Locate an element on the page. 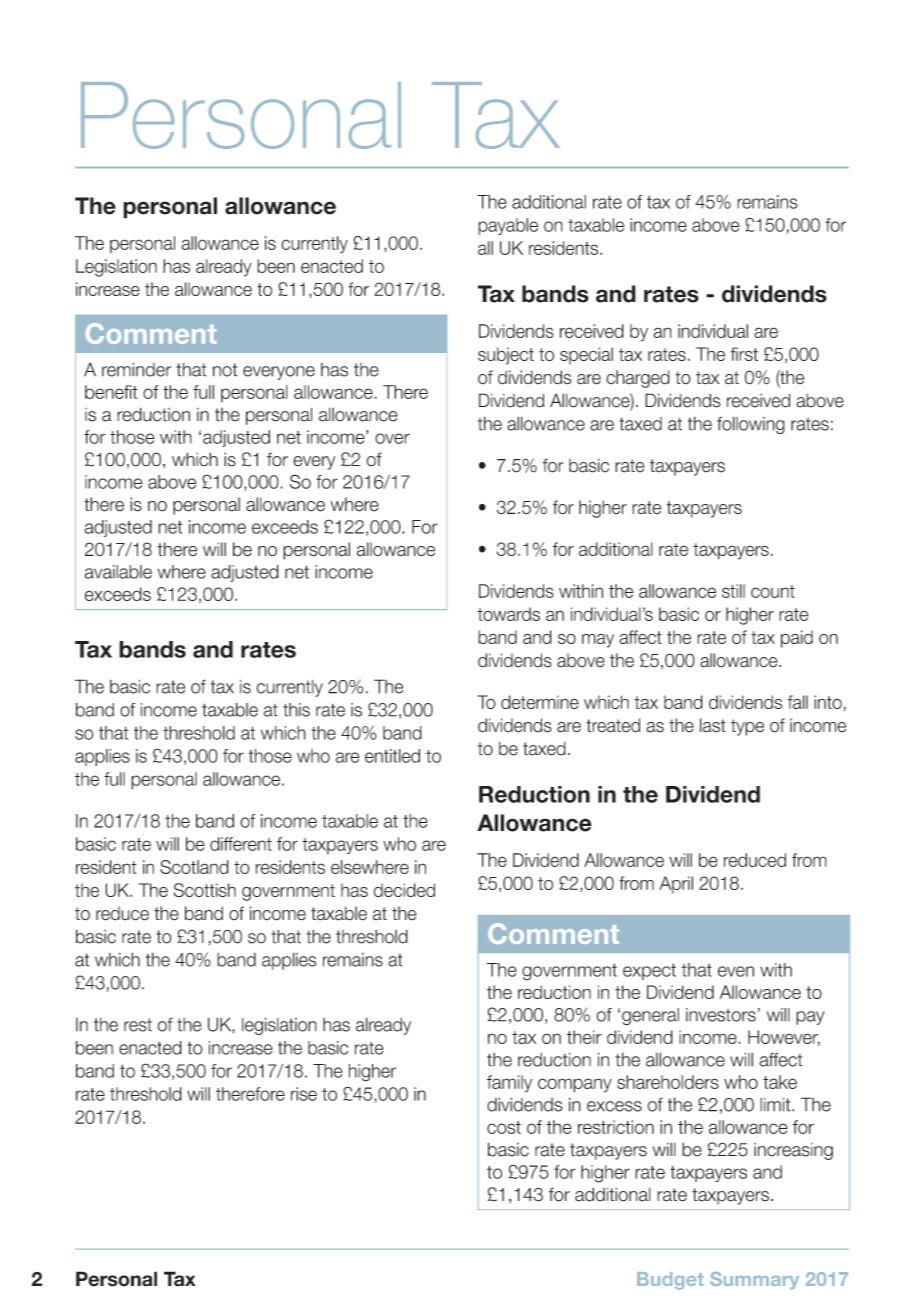 The image size is (924, 1311). this is located at coordinates (296, 710).
